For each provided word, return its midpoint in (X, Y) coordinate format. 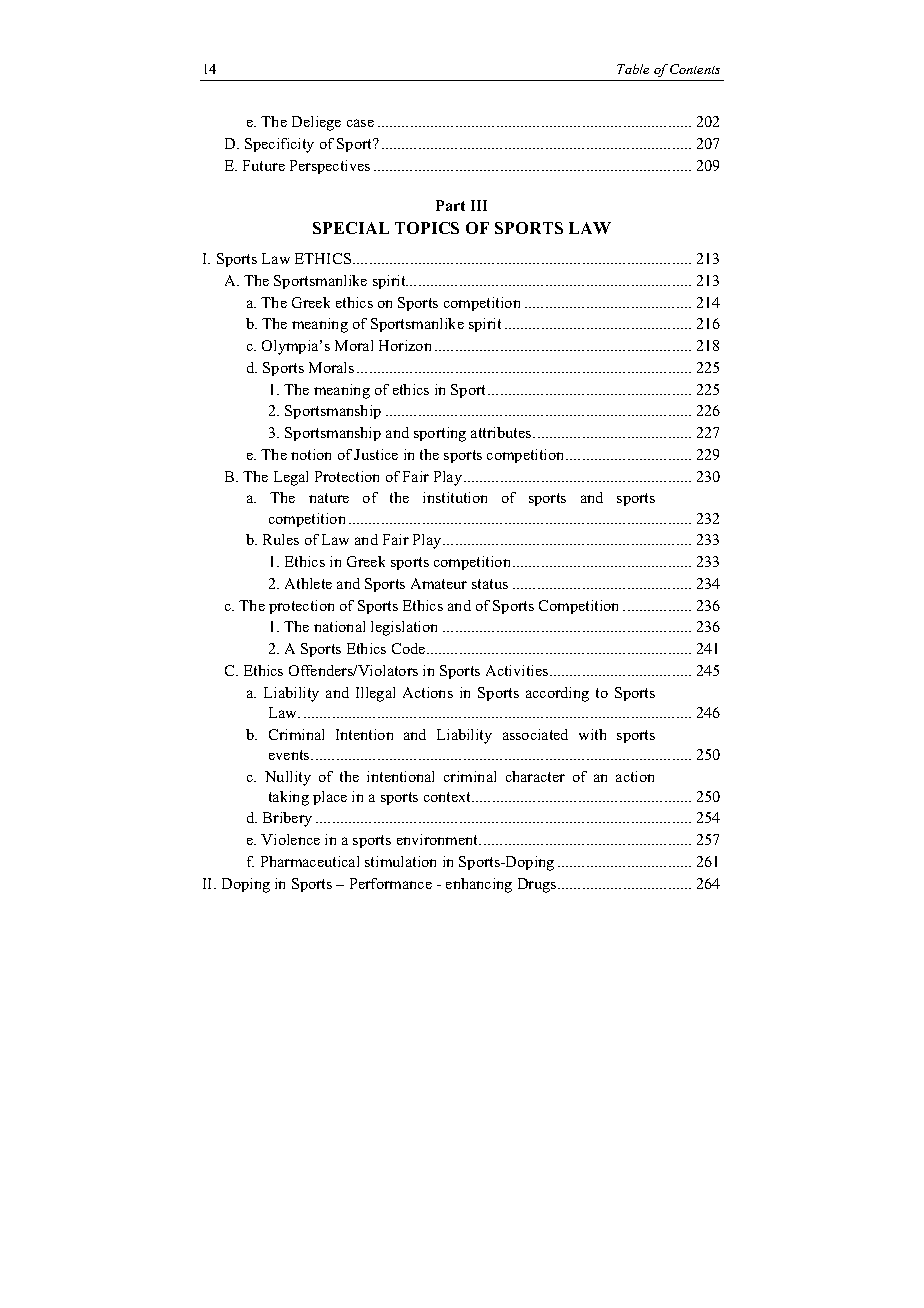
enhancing (479, 885)
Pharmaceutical (310, 861)
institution (455, 497)
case (360, 123)
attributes (502, 432)
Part (450, 205)
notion (311, 454)
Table (633, 69)
